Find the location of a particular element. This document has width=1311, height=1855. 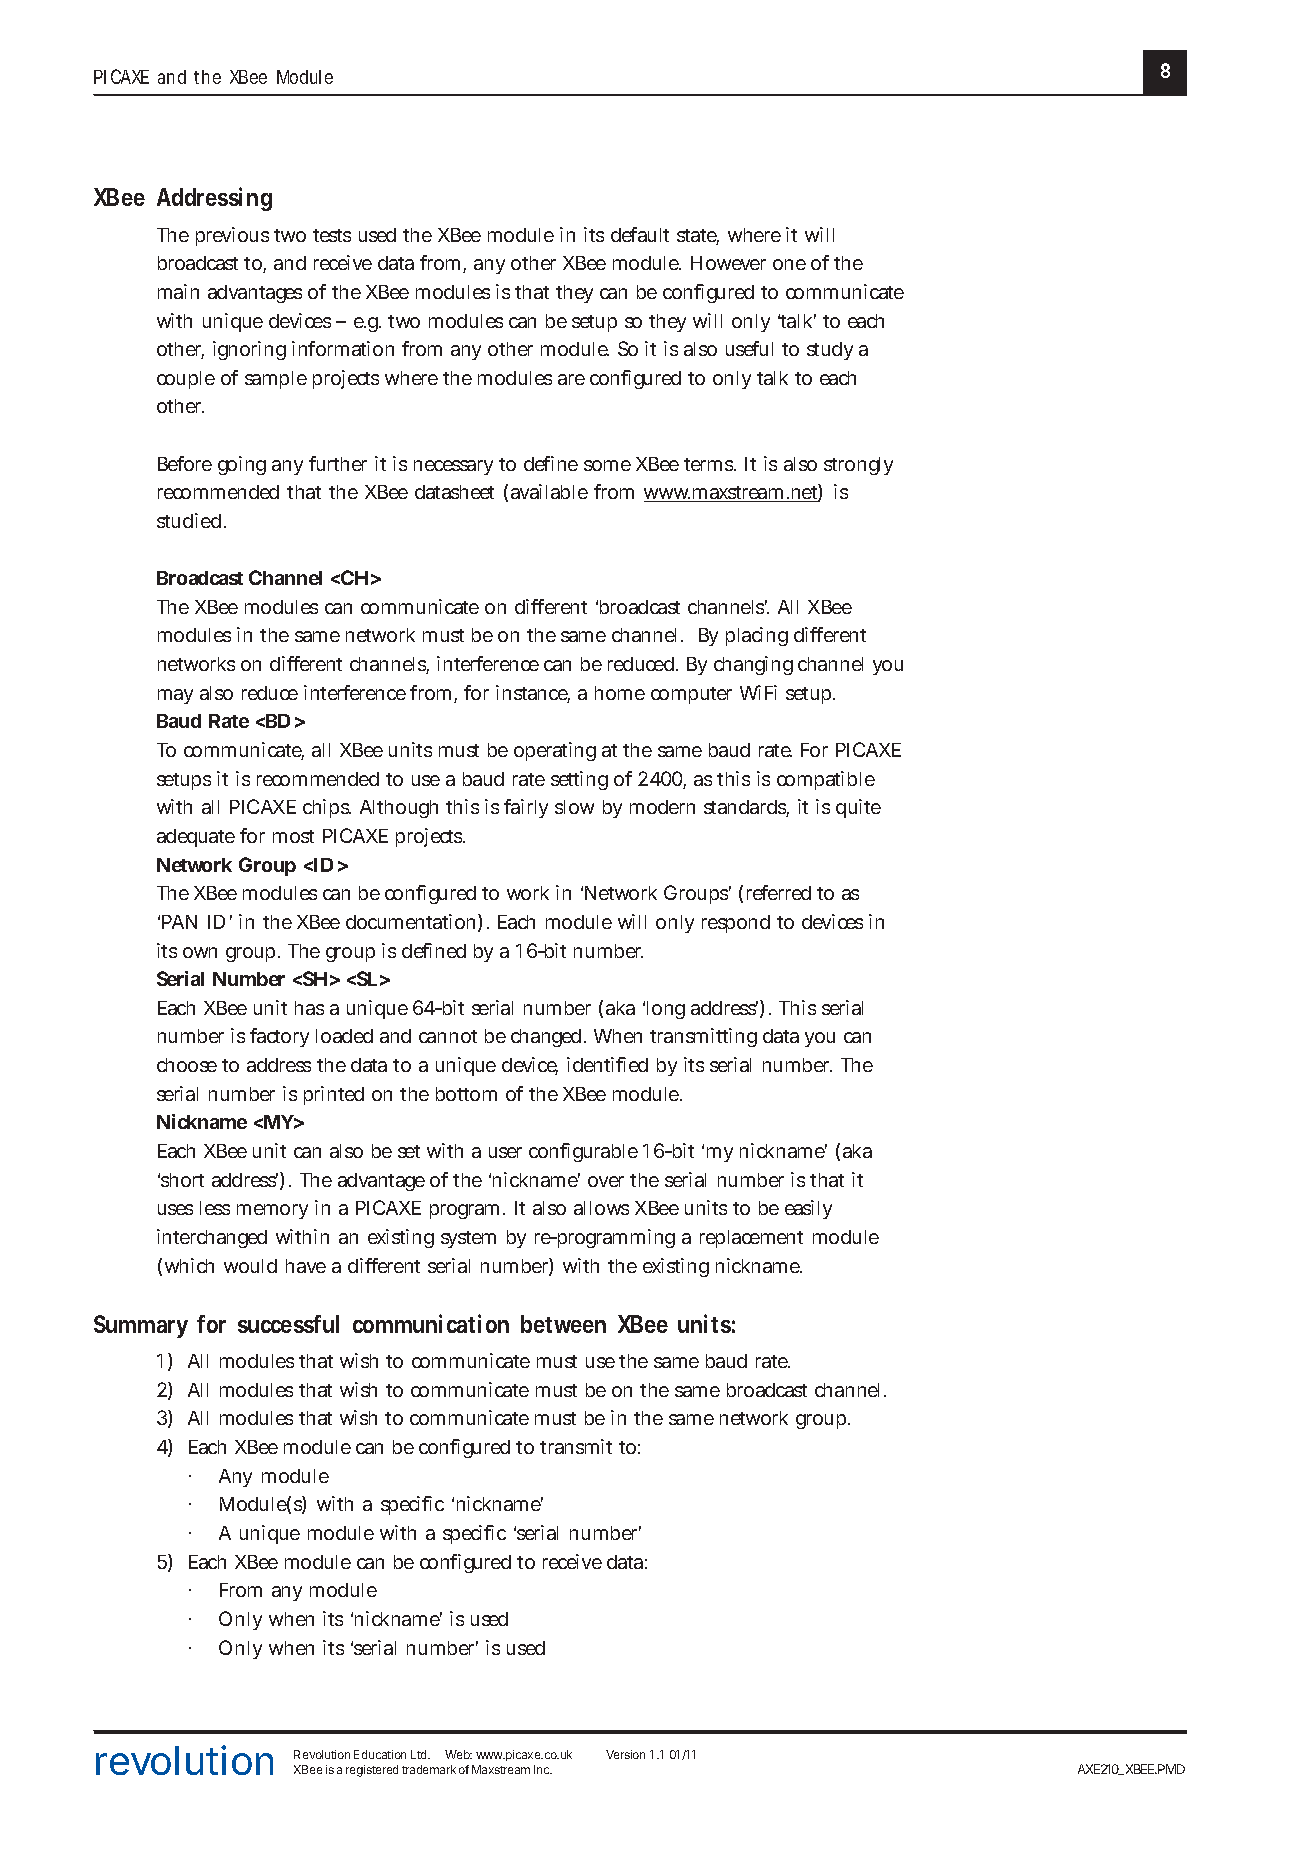

previous is located at coordinates (232, 236).
